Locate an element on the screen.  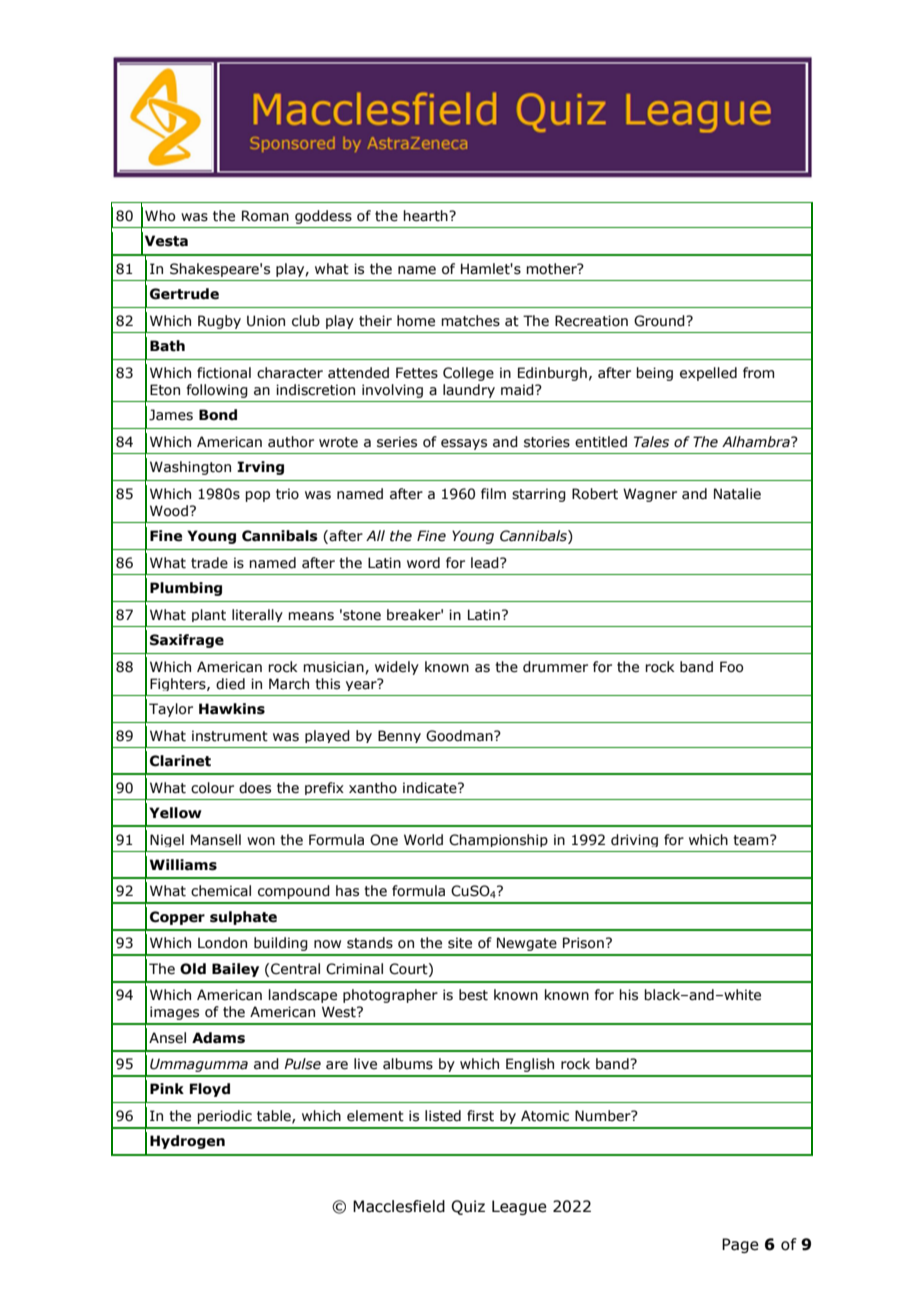
best is located at coordinates (473, 995).
